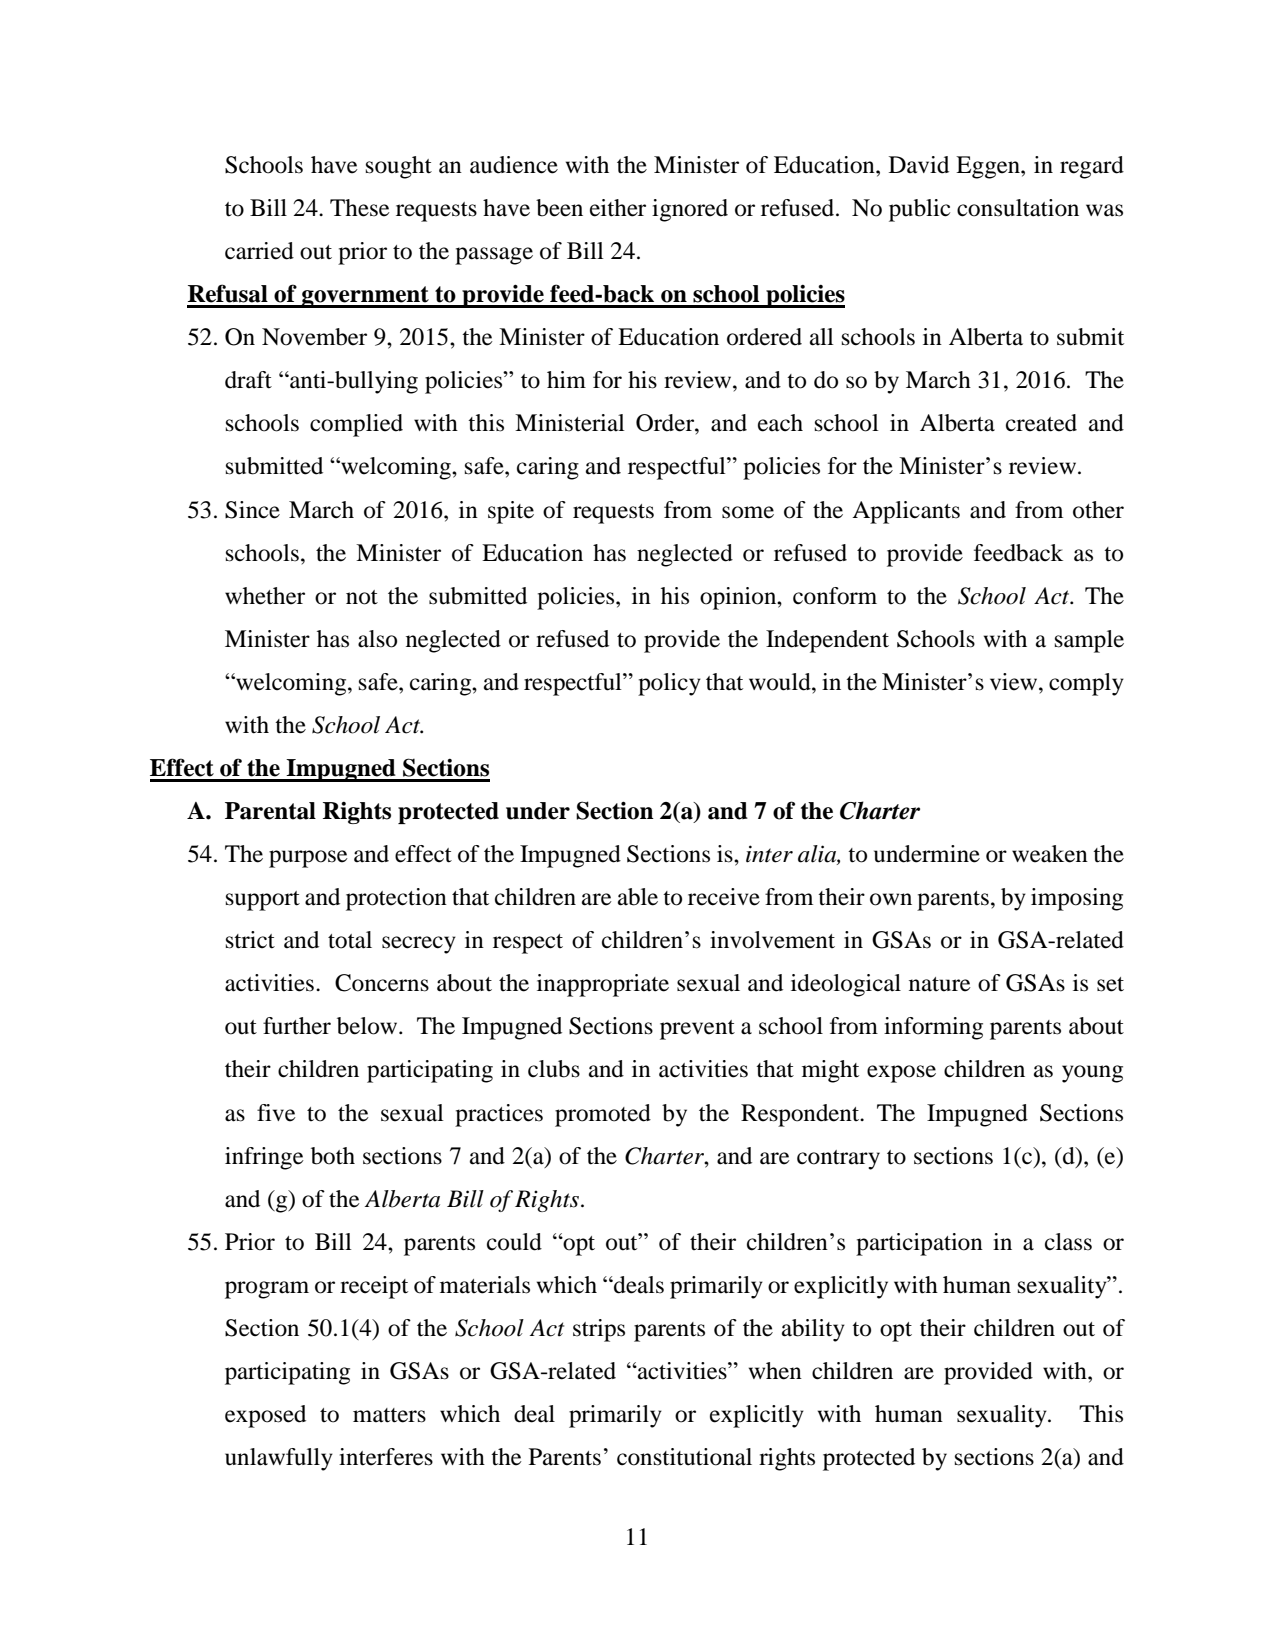  I want to click on informing, so click(933, 1028).
